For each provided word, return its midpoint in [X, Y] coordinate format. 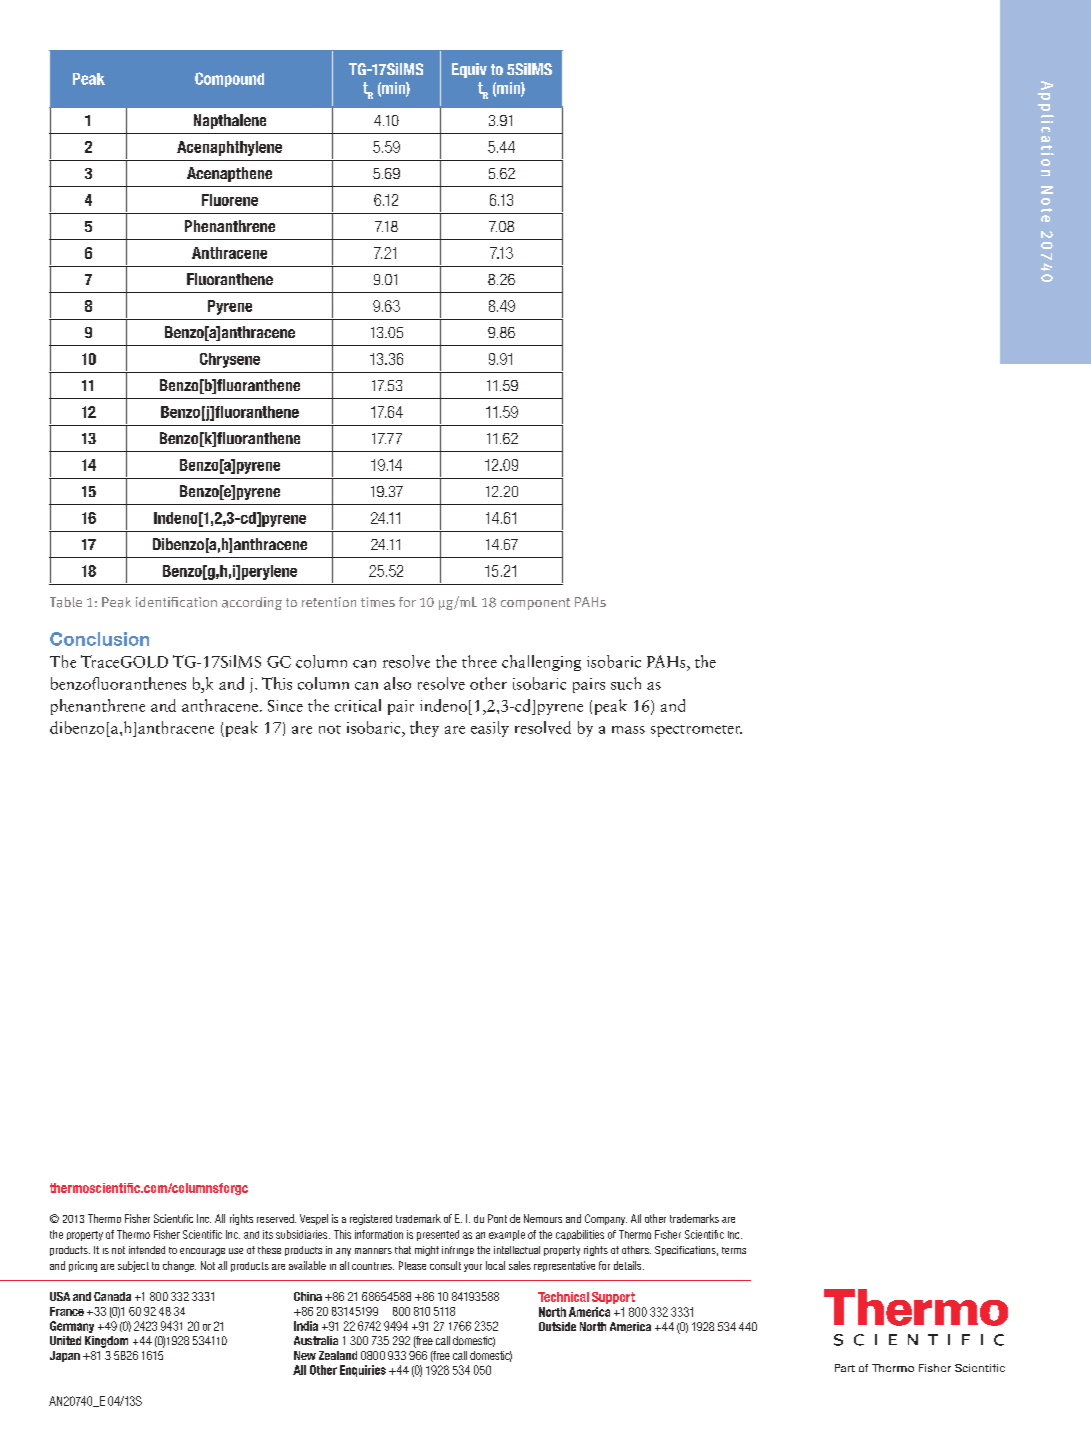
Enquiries [363, 1371]
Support [613, 1298]
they [424, 729]
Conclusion [99, 639]
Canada [112, 1296]
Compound [229, 79]
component [535, 604]
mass [628, 730]
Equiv [469, 70]
